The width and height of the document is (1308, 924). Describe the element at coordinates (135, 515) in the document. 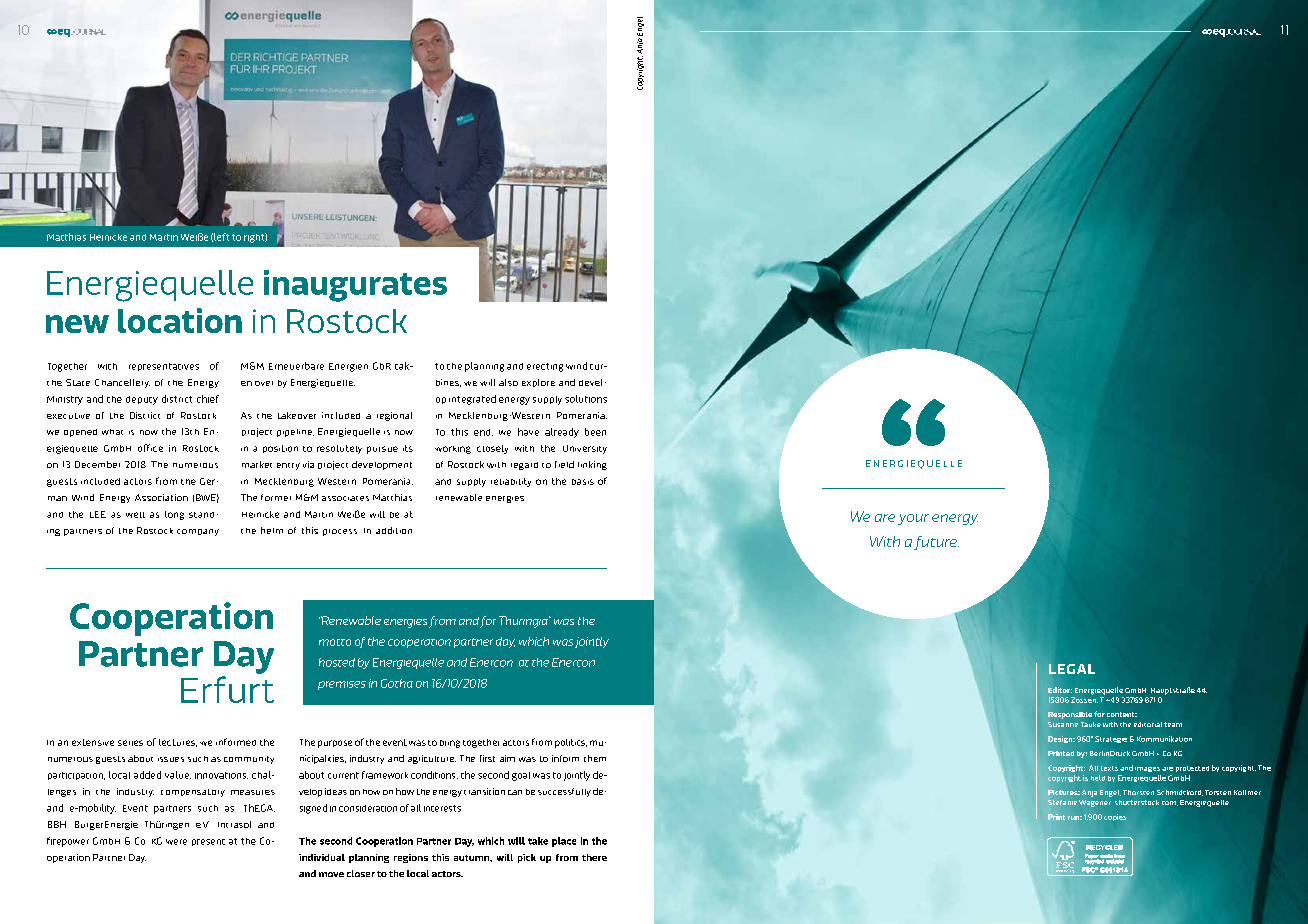

I see `well` at that location.
